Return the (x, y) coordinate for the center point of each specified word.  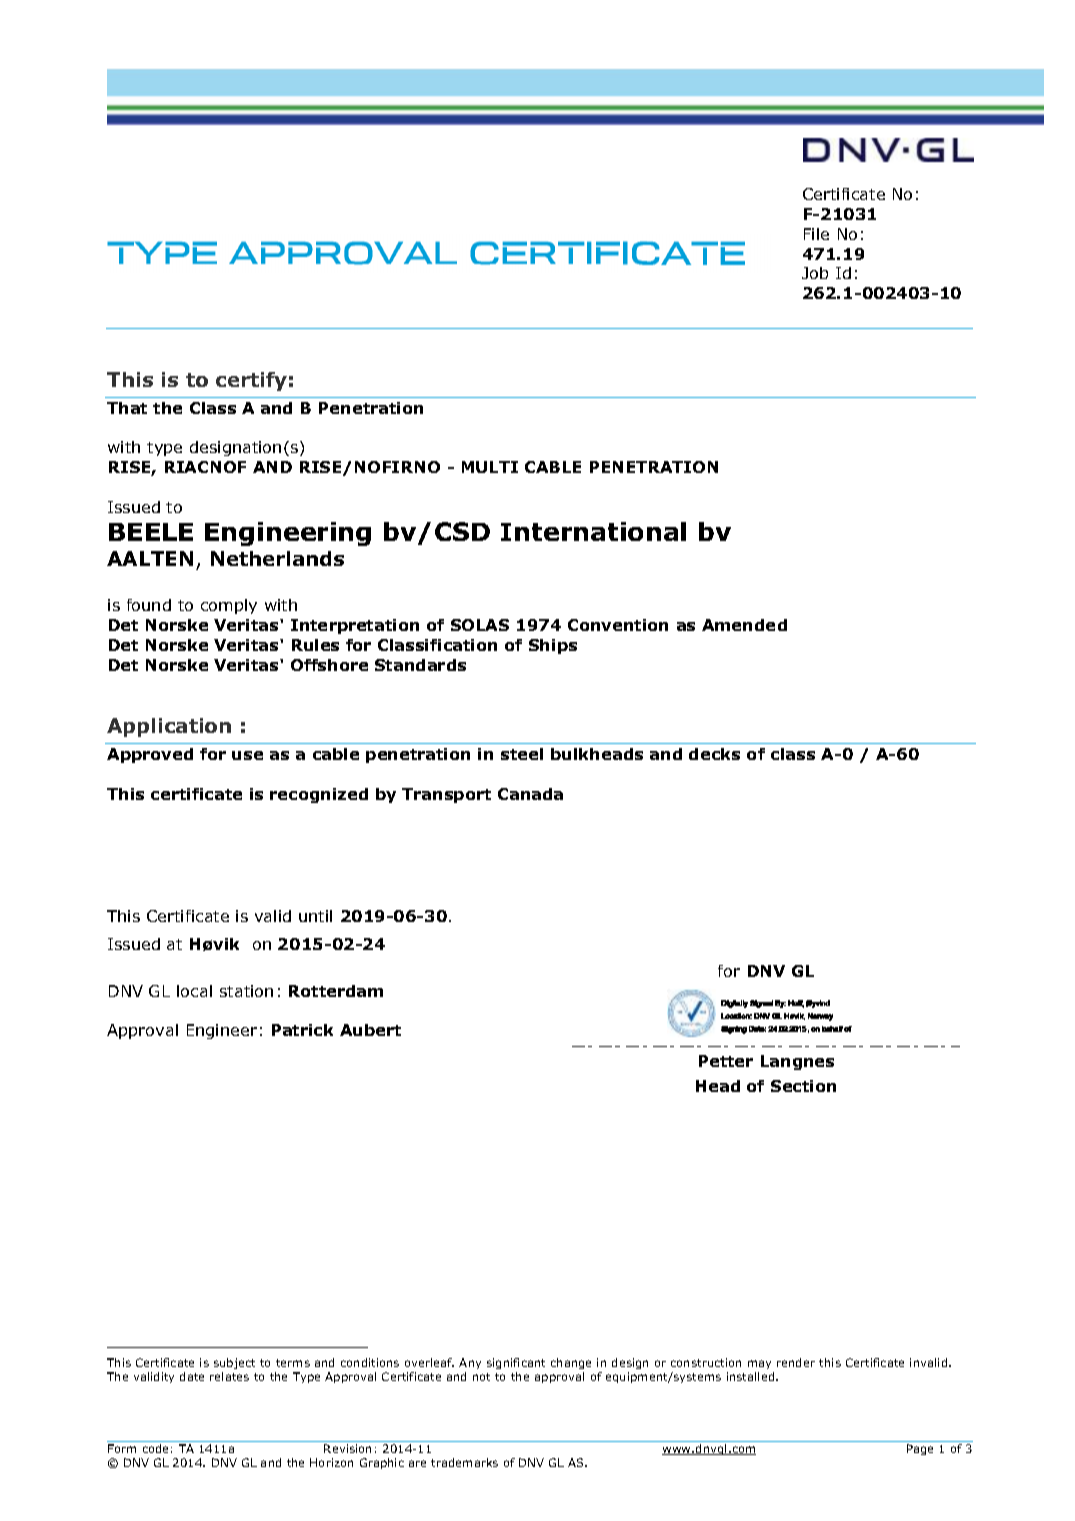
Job (815, 273)
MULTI (490, 467)
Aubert (370, 1030)
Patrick (302, 1030)
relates (229, 1376)
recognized (319, 795)
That (127, 408)
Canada (530, 794)
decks (714, 754)
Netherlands (277, 558)
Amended (744, 625)
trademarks (464, 1462)
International (593, 531)
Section (803, 1086)
